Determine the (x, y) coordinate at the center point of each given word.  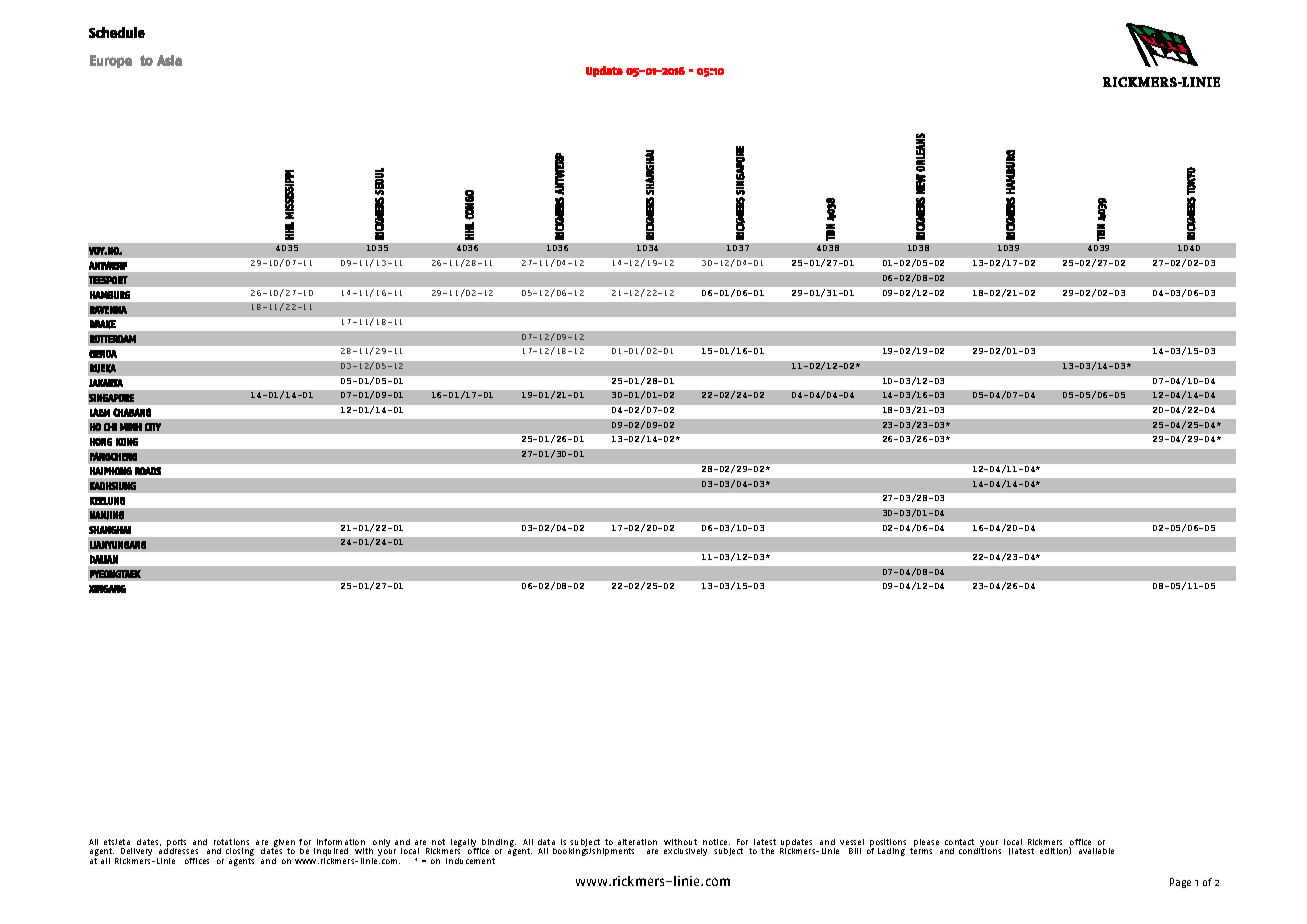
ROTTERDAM (113, 339)
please (926, 843)
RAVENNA (108, 310)
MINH (131, 427)
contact (959, 842)
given (283, 844)
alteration (637, 842)
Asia (169, 60)
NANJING (107, 515)
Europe (111, 61)
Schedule (117, 32)
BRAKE (103, 324)
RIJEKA (103, 368)
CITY (153, 427)
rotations (231, 842)
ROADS (148, 471)
